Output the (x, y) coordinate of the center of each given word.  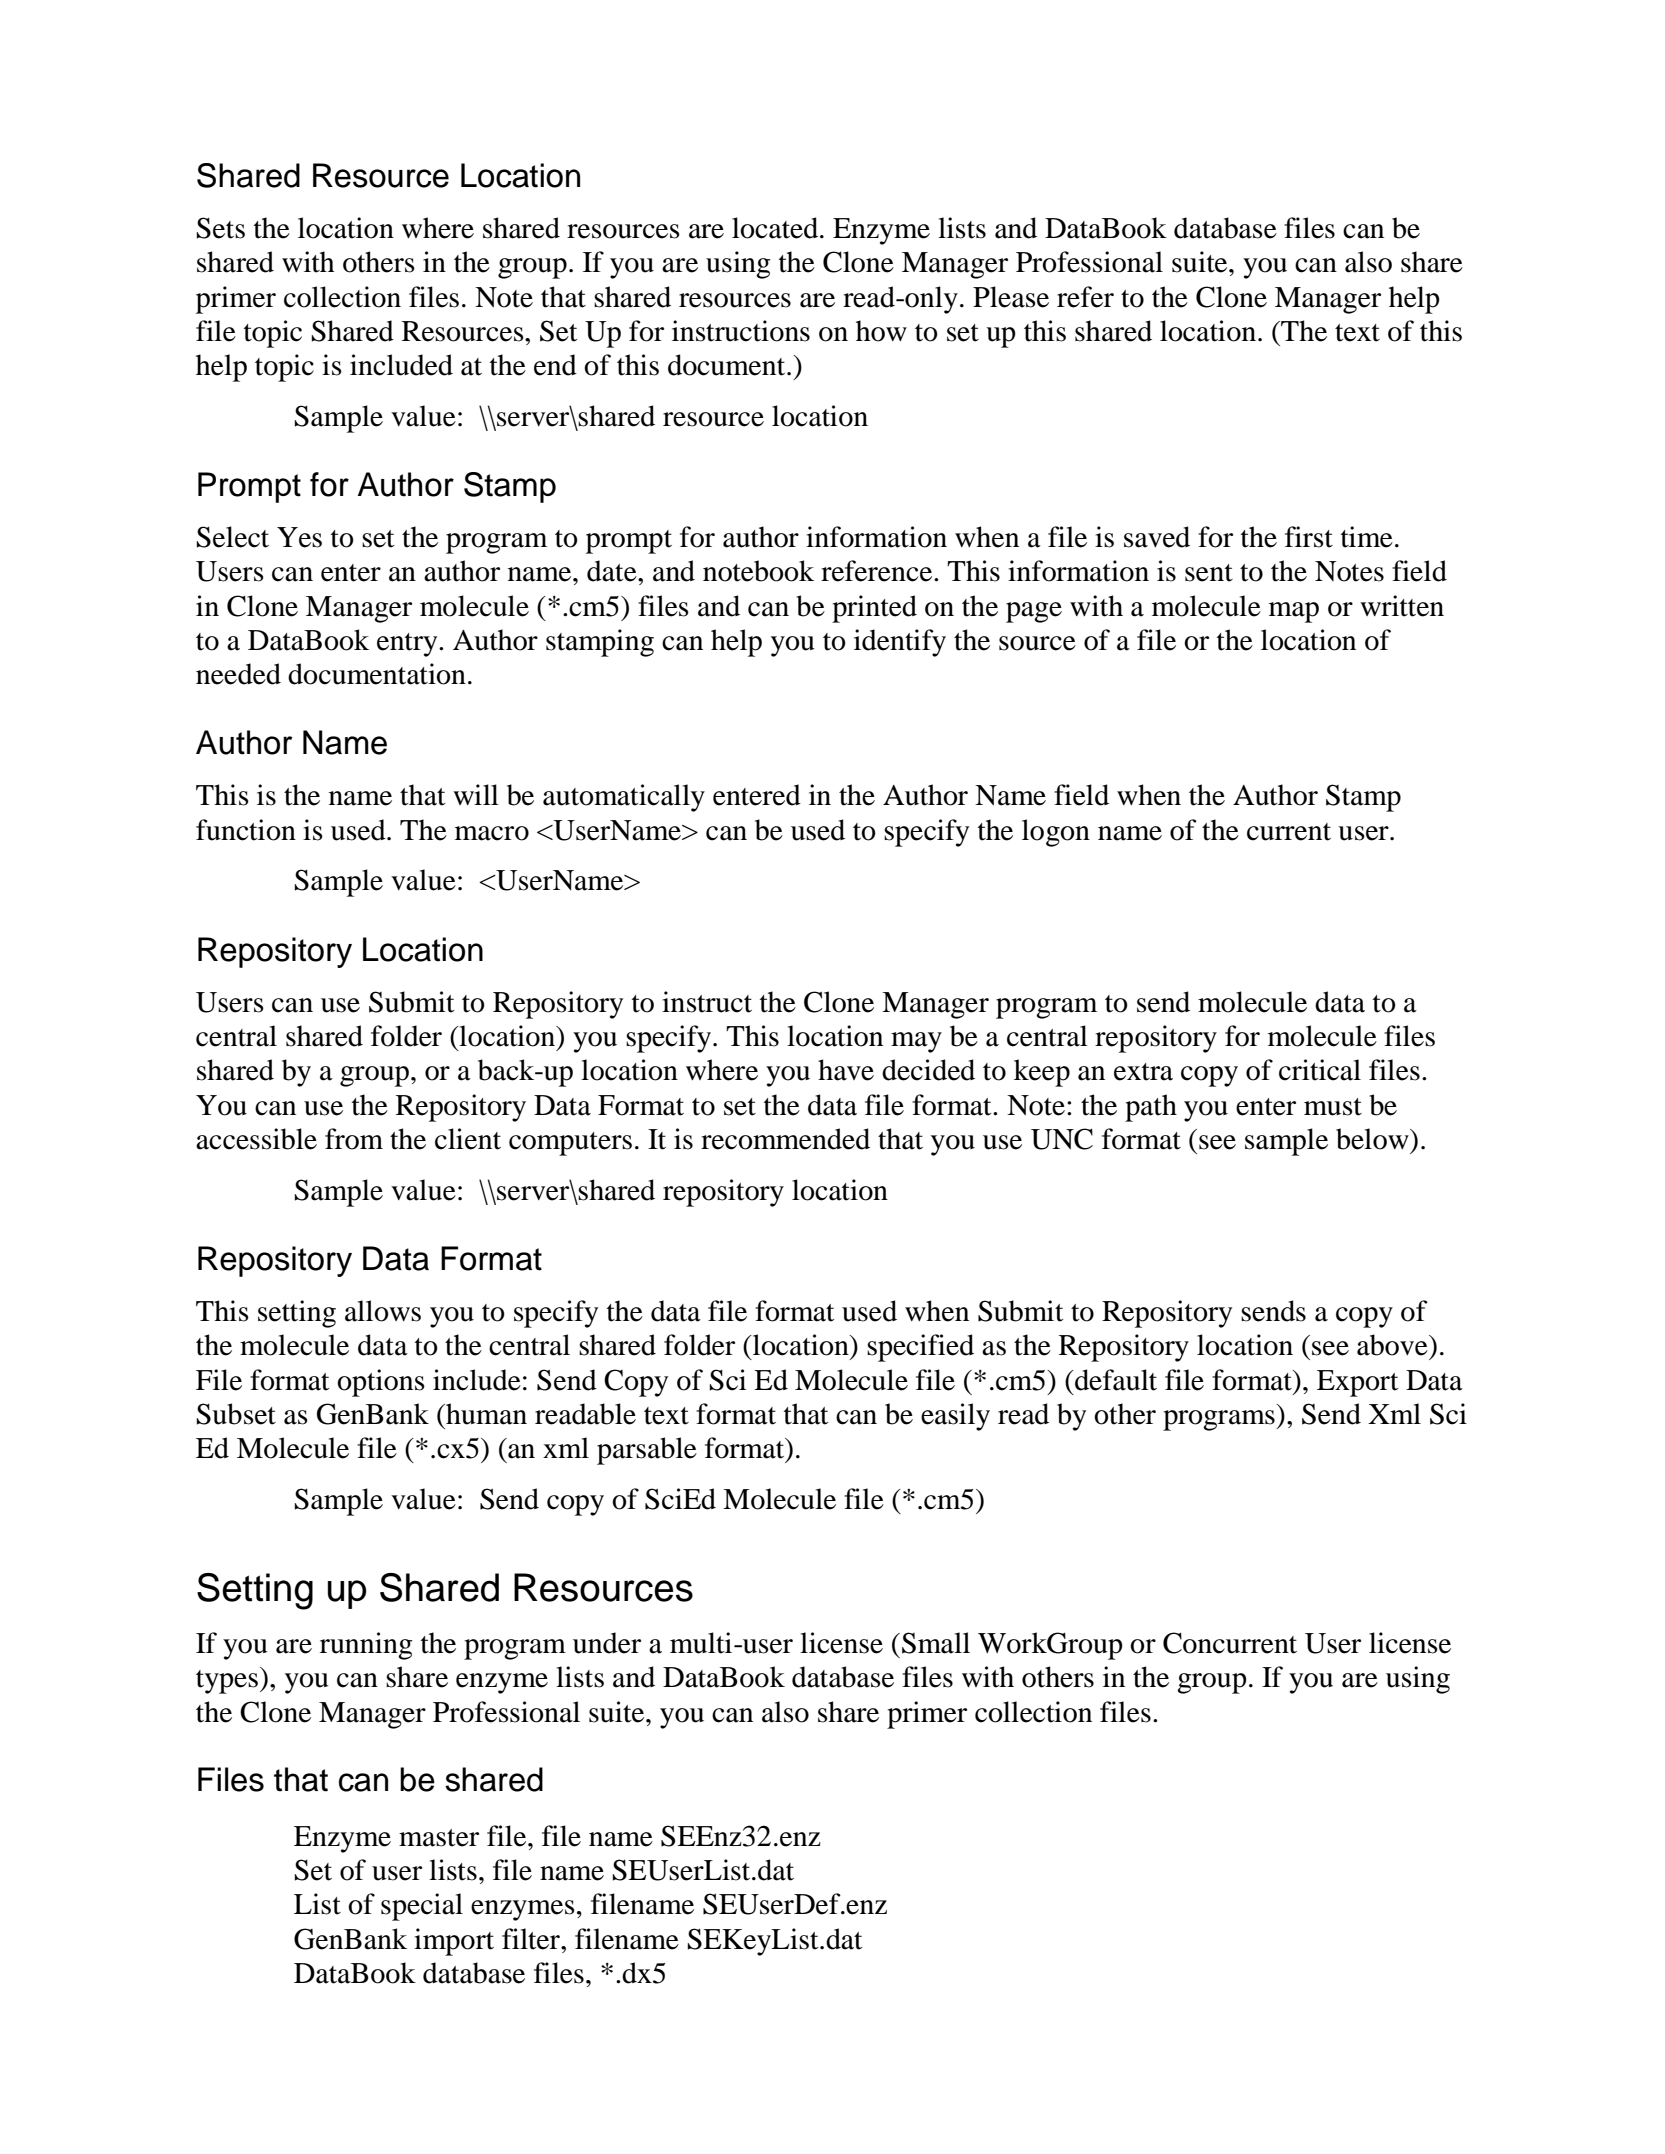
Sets (221, 228)
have (846, 1070)
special (422, 1907)
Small (936, 1643)
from (354, 1139)
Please (1011, 297)
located (776, 228)
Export (1357, 1383)
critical (1320, 1070)
